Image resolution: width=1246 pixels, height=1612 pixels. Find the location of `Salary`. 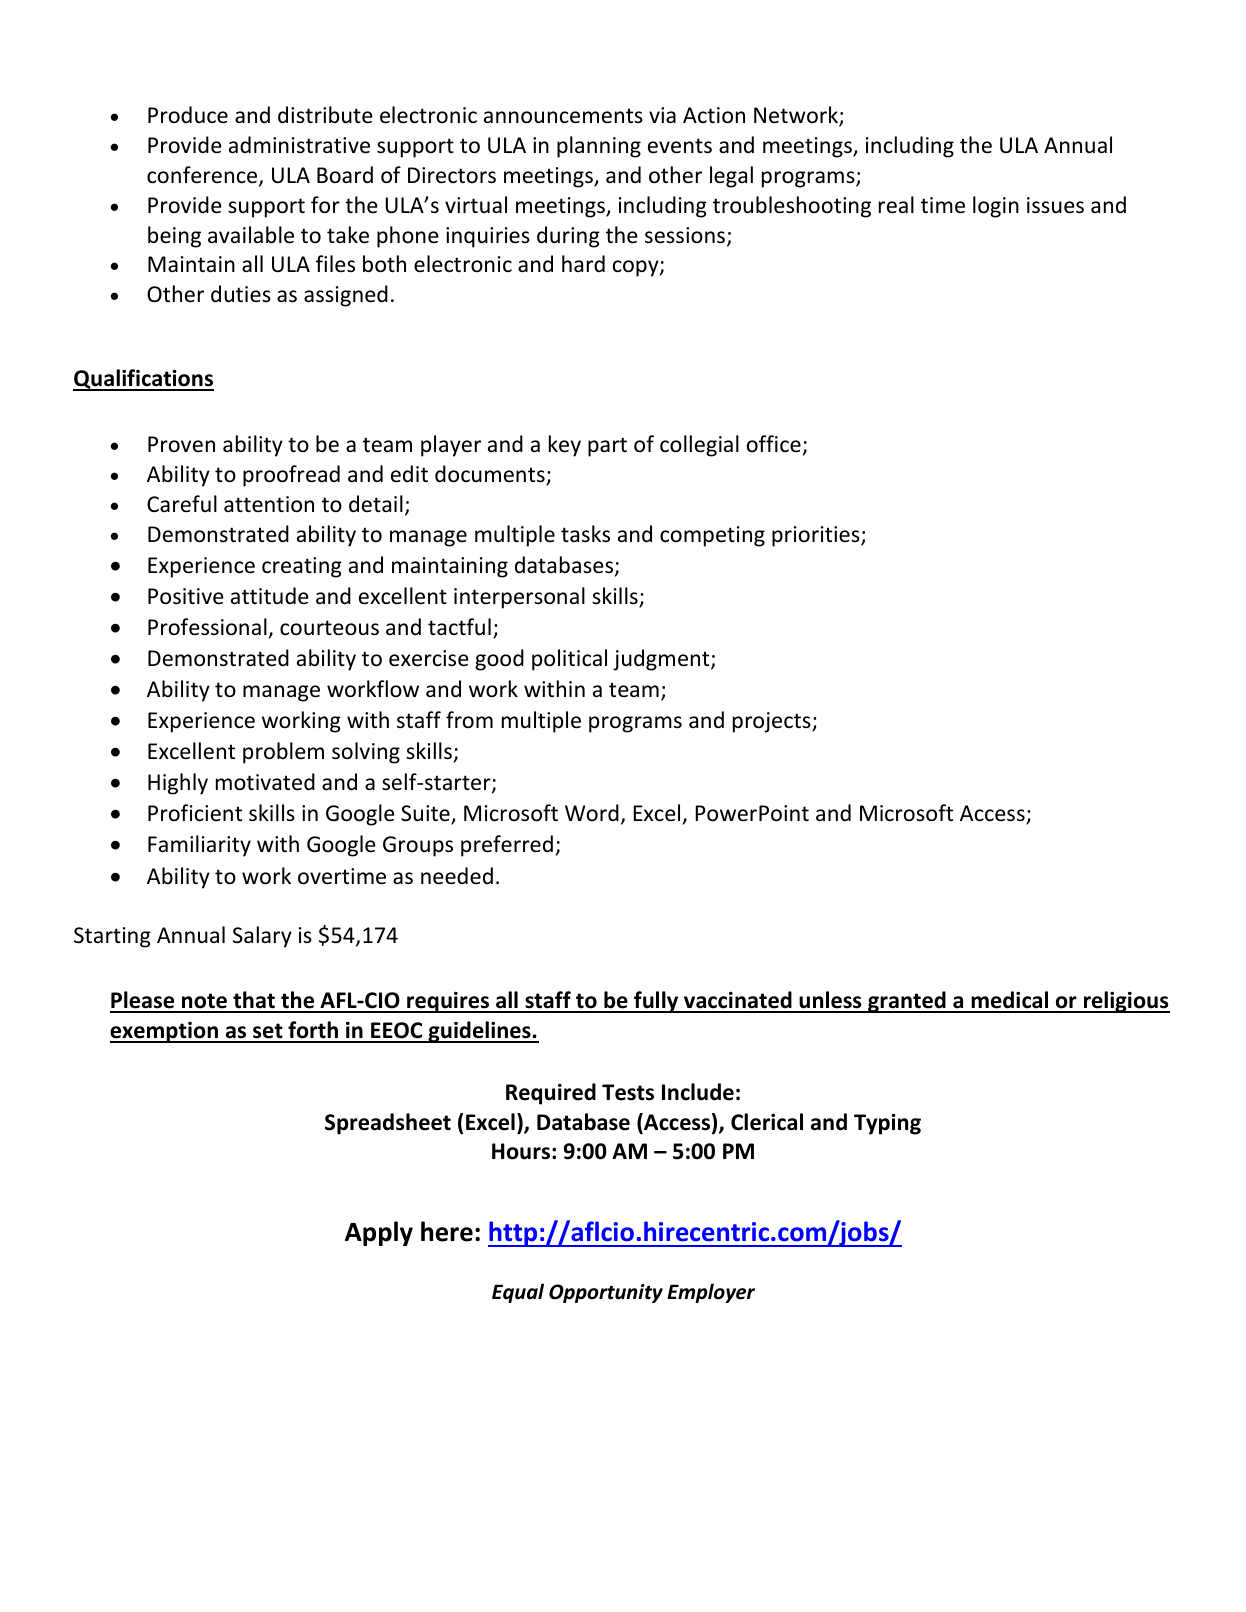

Salary is located at coordinates (262, 937).
